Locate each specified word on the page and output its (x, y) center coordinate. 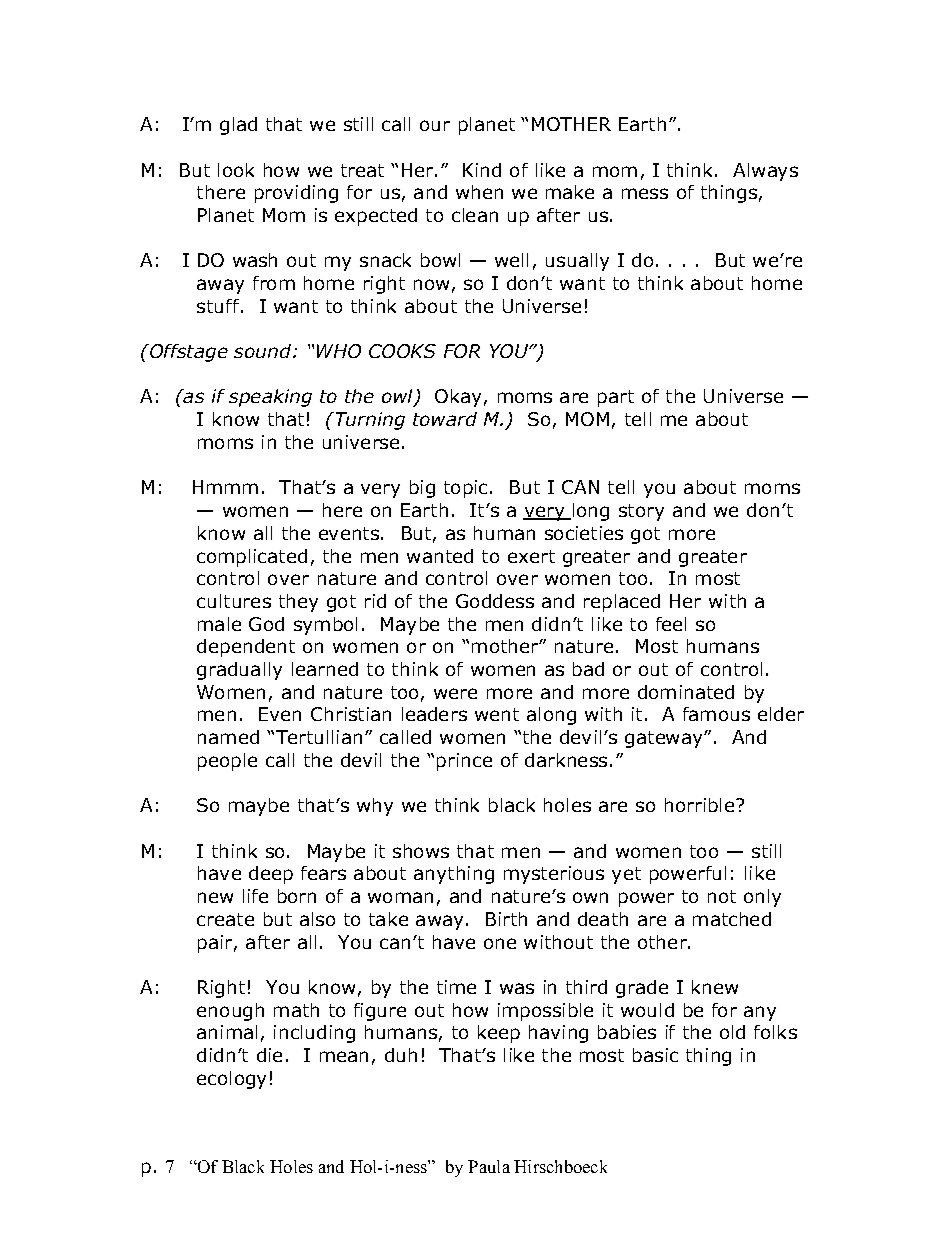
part (616, 398)
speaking (270, 398)
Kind (482, 170)
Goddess (495, 601)
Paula (489, 1166)
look (236, 170)
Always (765, 172)
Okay (458, 398)
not (722, 896)
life (255, 896)
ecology (231, 1080)
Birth (506, 919)
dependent (246, 648)
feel (671, 624)
